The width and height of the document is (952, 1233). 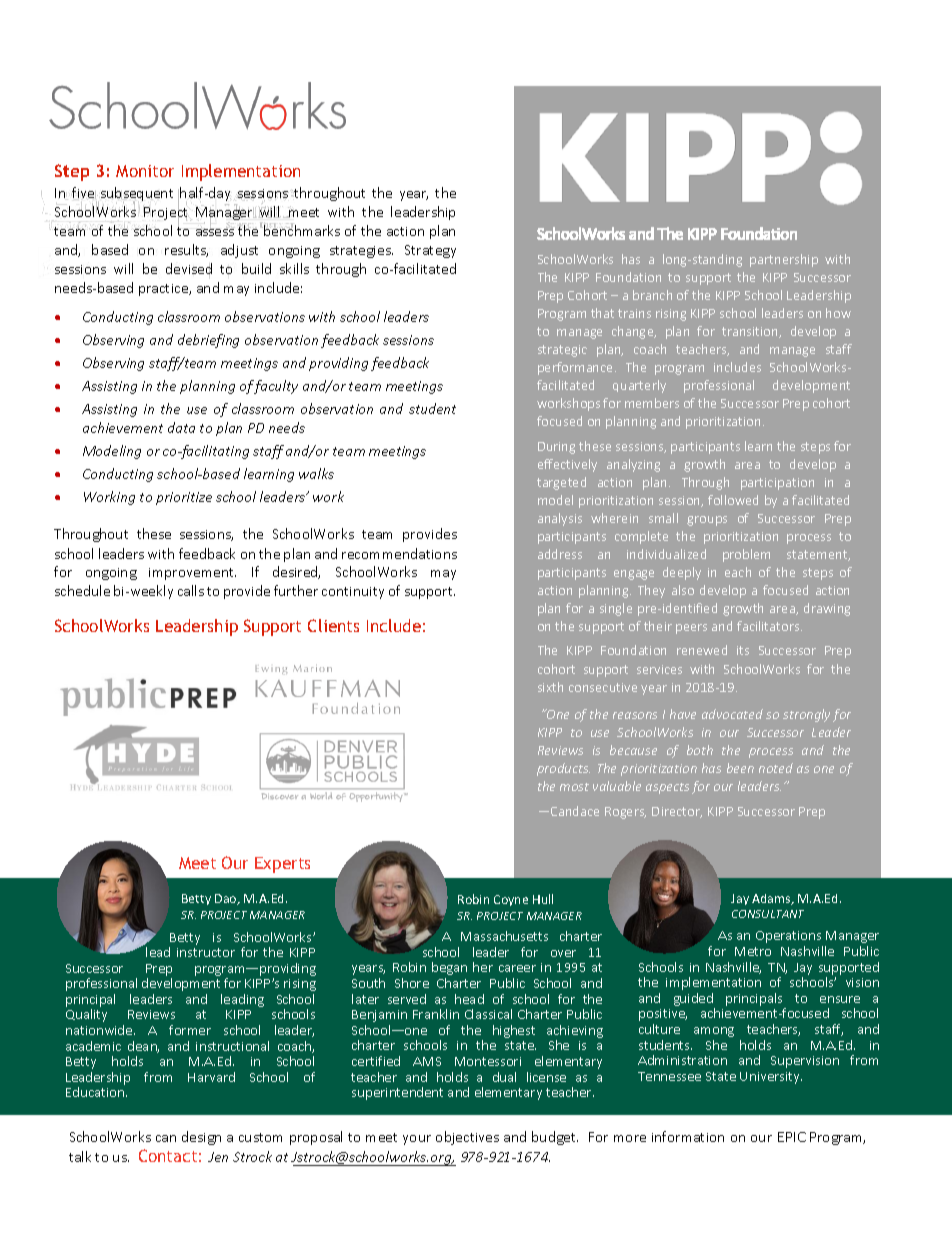 What do you see at coordinates (137, 195) in the document?
I see `subsequent` at bounding box center [137, 195].
